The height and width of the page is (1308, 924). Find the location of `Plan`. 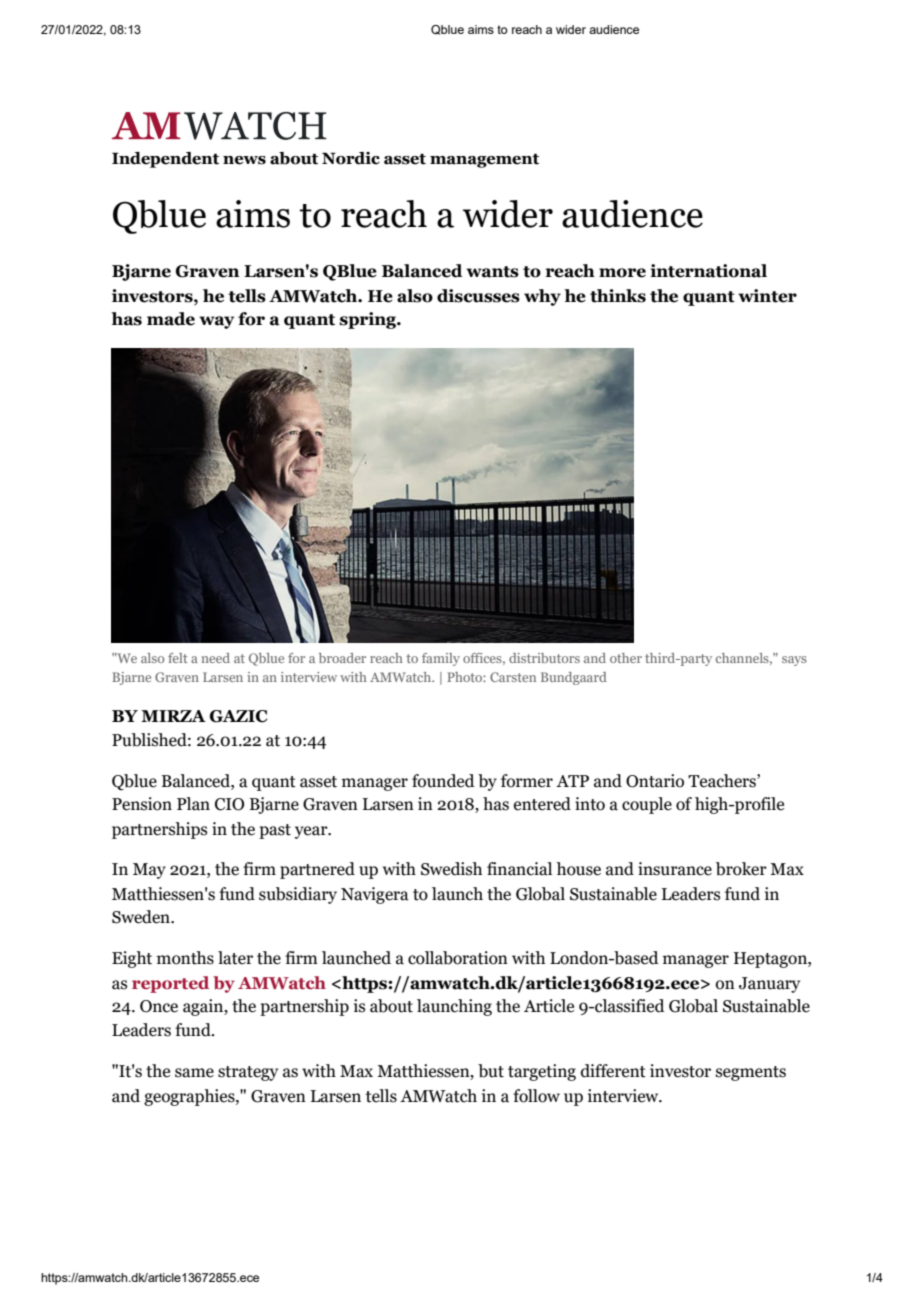

Plan is located at coordinates (193, 804).
